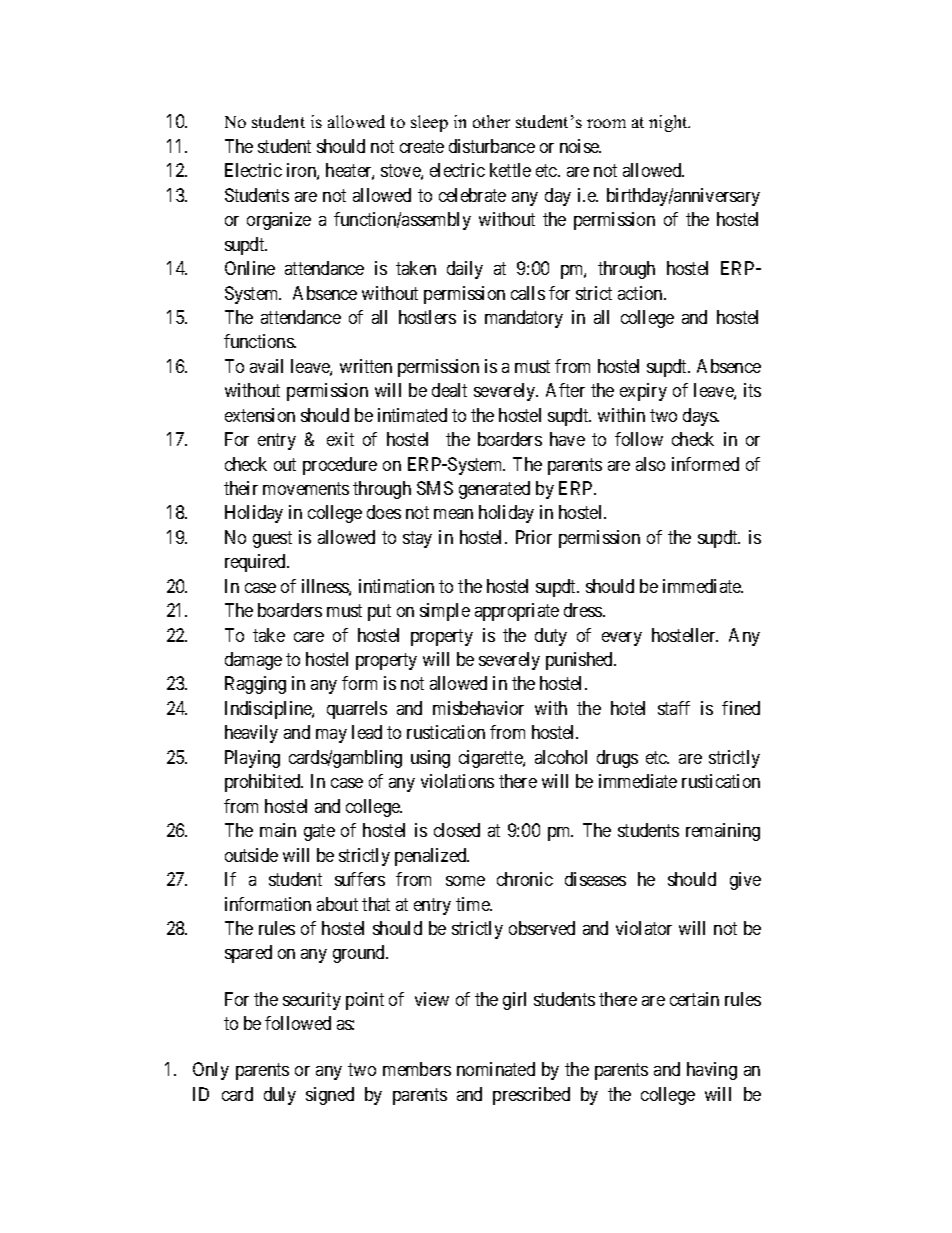 This image has width=952, height=1233. I want to click on appropriate, so click(517, 612).
